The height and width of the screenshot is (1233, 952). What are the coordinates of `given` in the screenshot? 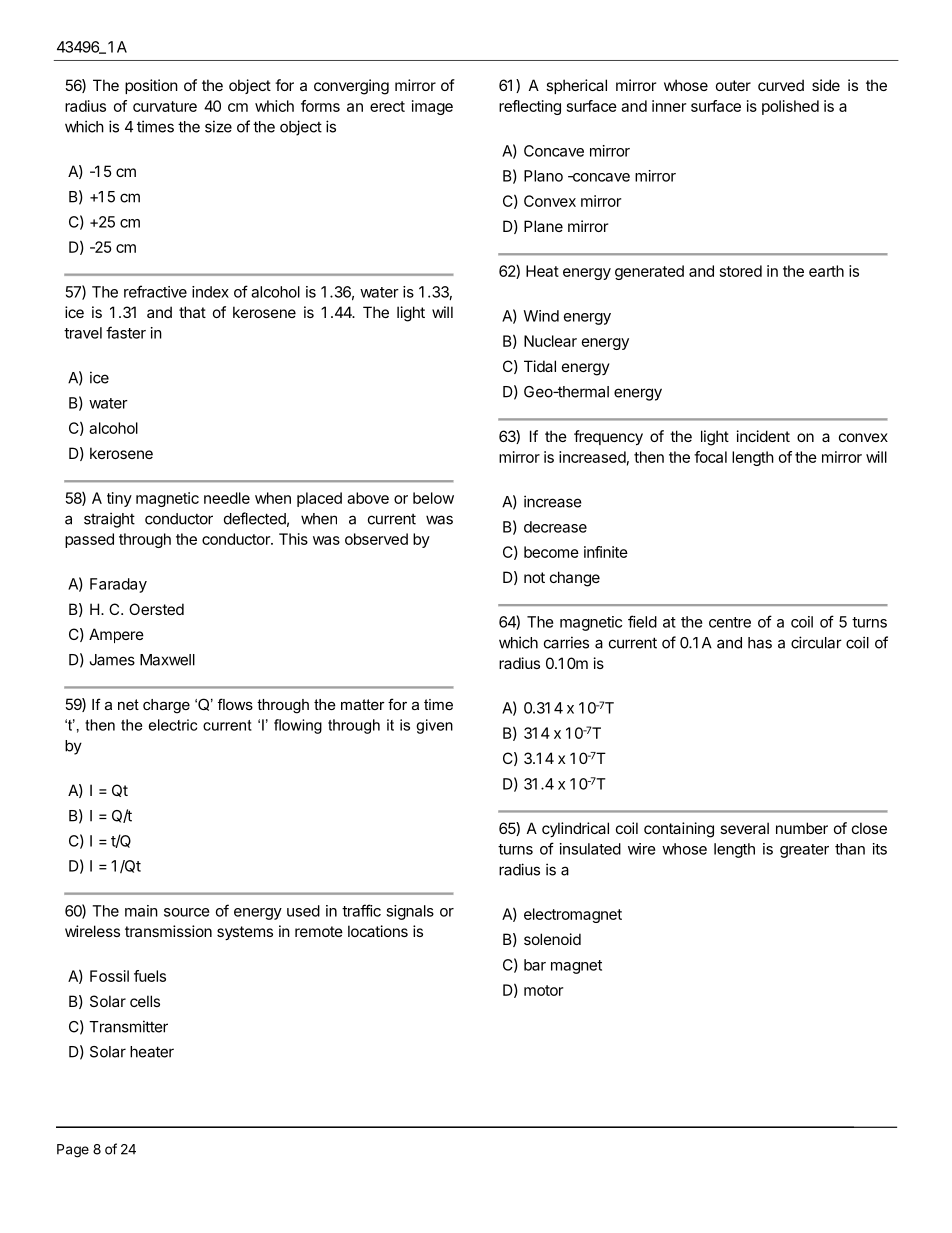 It's located at (434, 726).
